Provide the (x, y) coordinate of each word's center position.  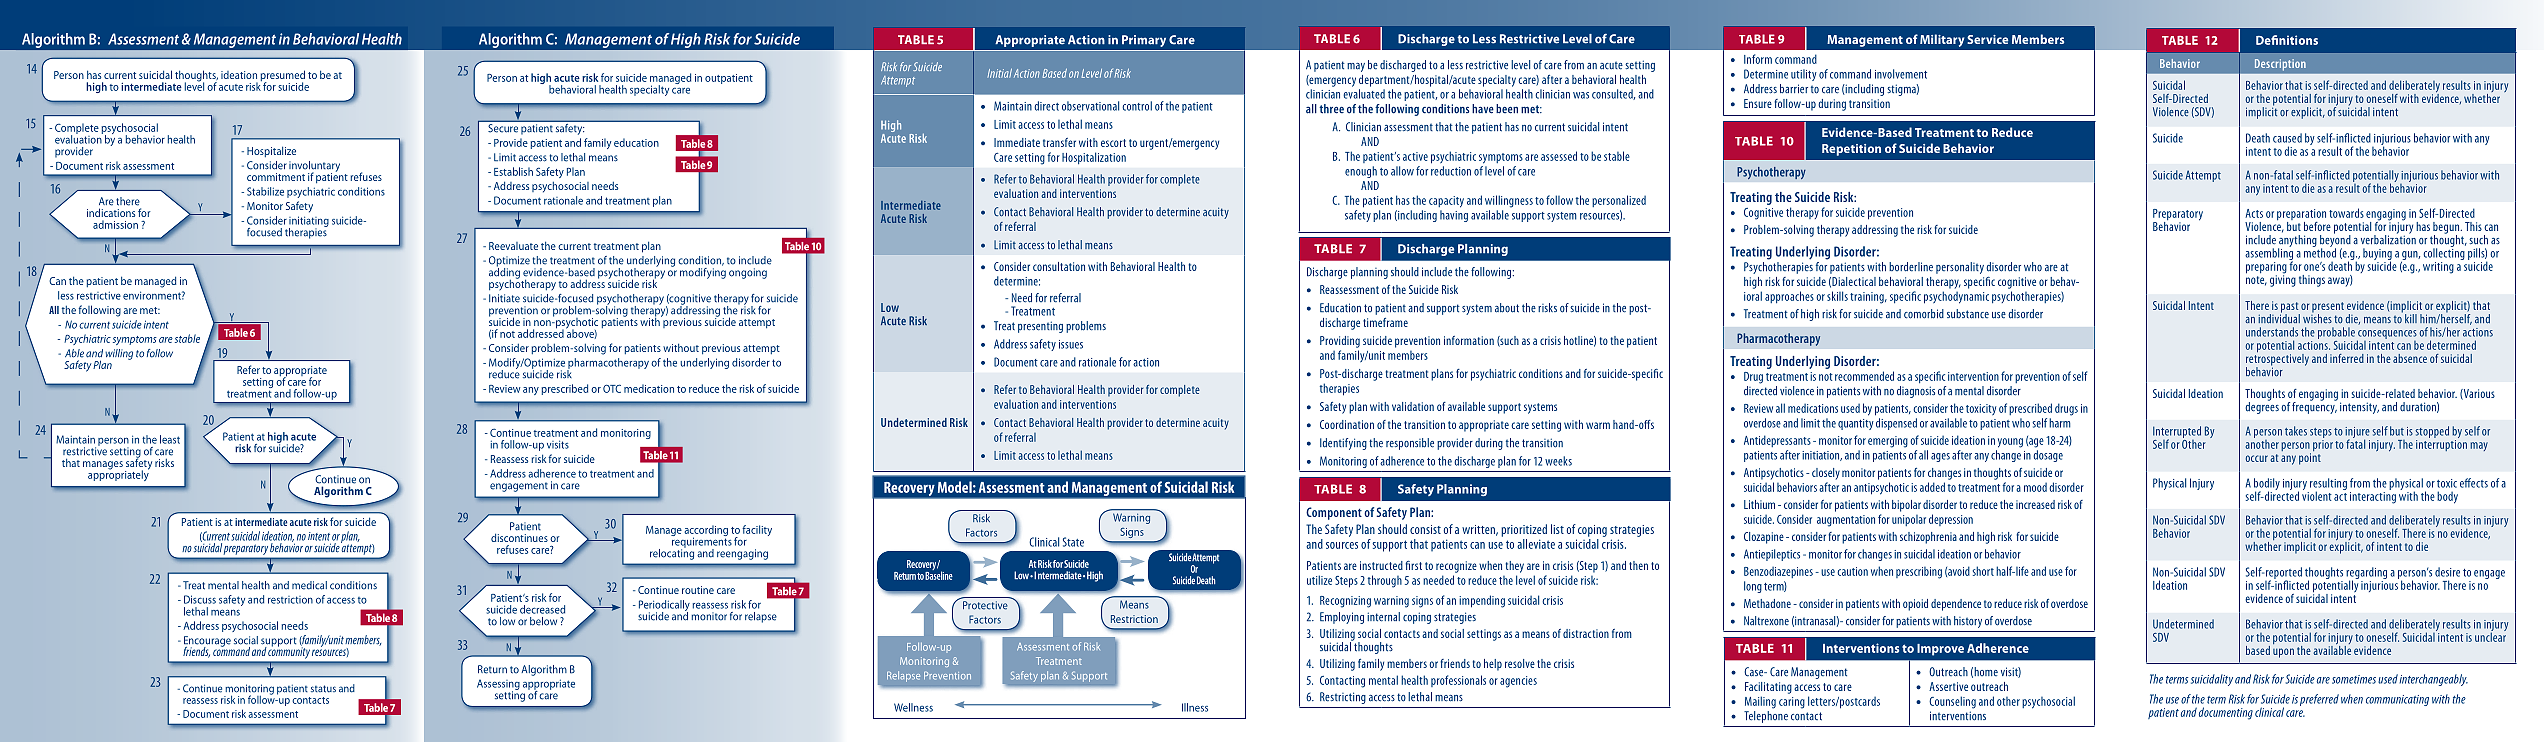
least (170, 439)
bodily (2267, 485)
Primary (1144, 41)
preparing (2266, 269)
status (323, 689)
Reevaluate (513, 246)
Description (2280, 64)
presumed (283, 77)
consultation (1059, 266)
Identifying (1343, 444)
